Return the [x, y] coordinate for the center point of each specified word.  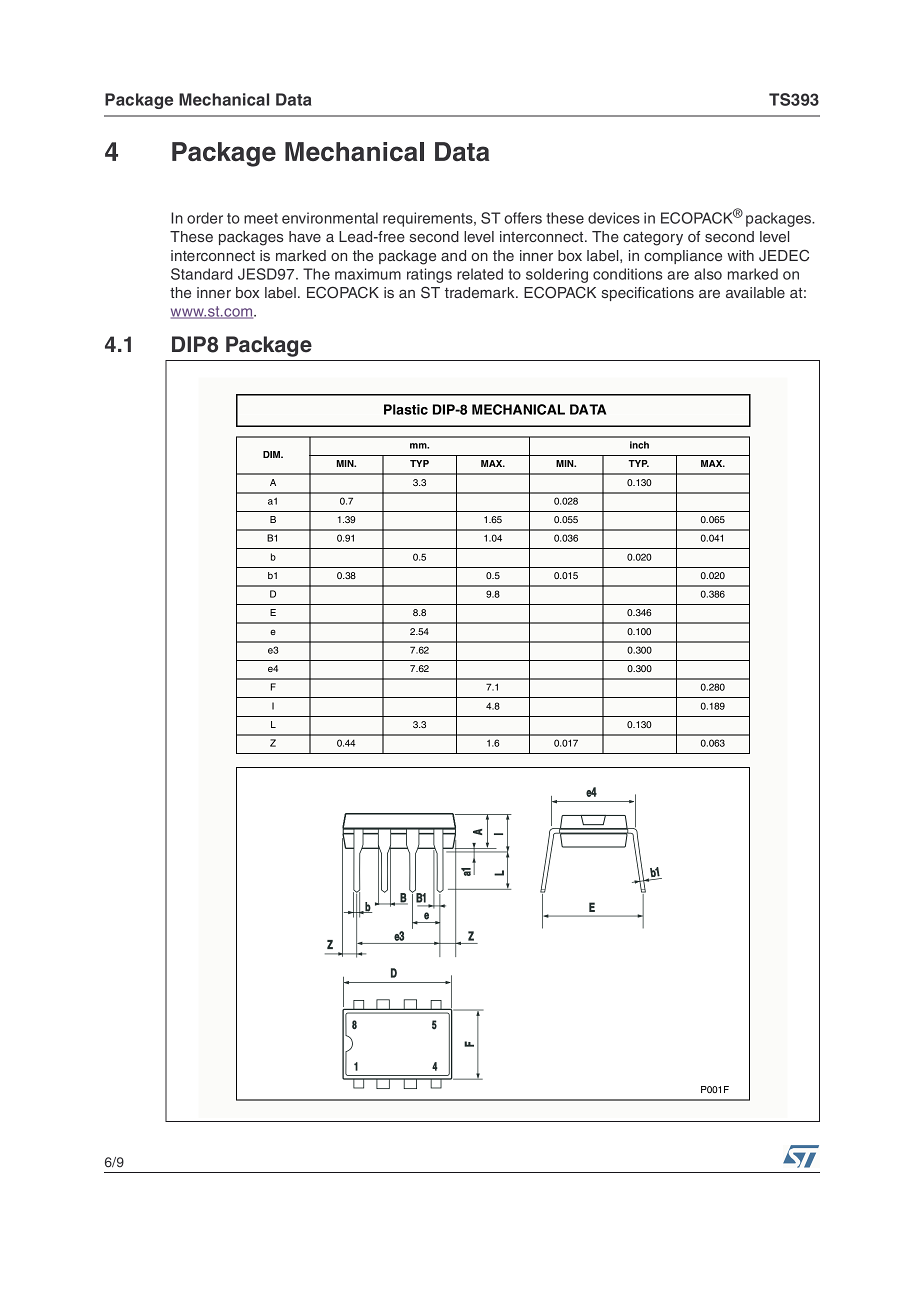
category [653, 239]
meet [261, 218]
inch [639, 445]
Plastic [406, 409]
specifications [648, 294]
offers [523, 218]
